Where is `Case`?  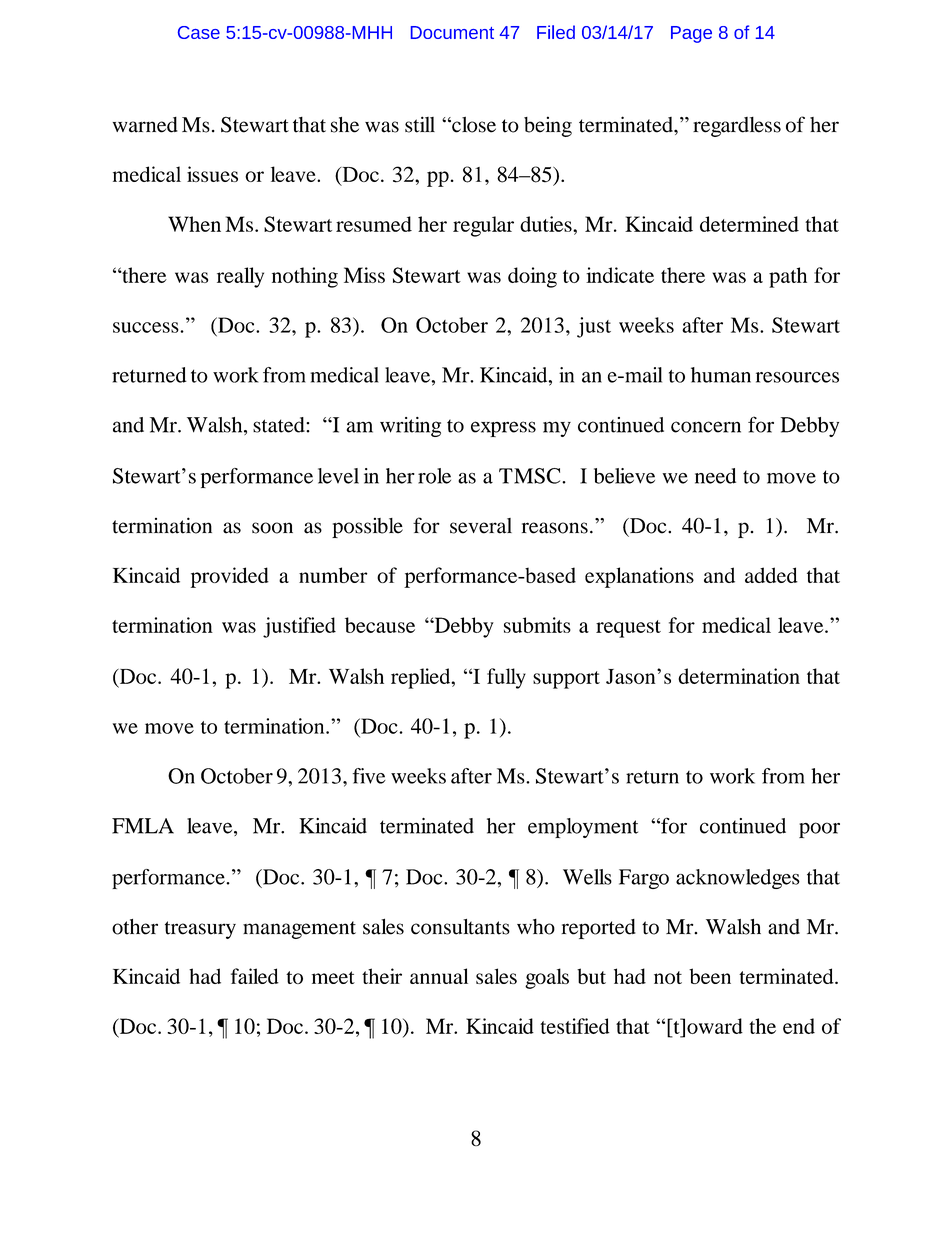 Case is located at coordinates (199, 32).
